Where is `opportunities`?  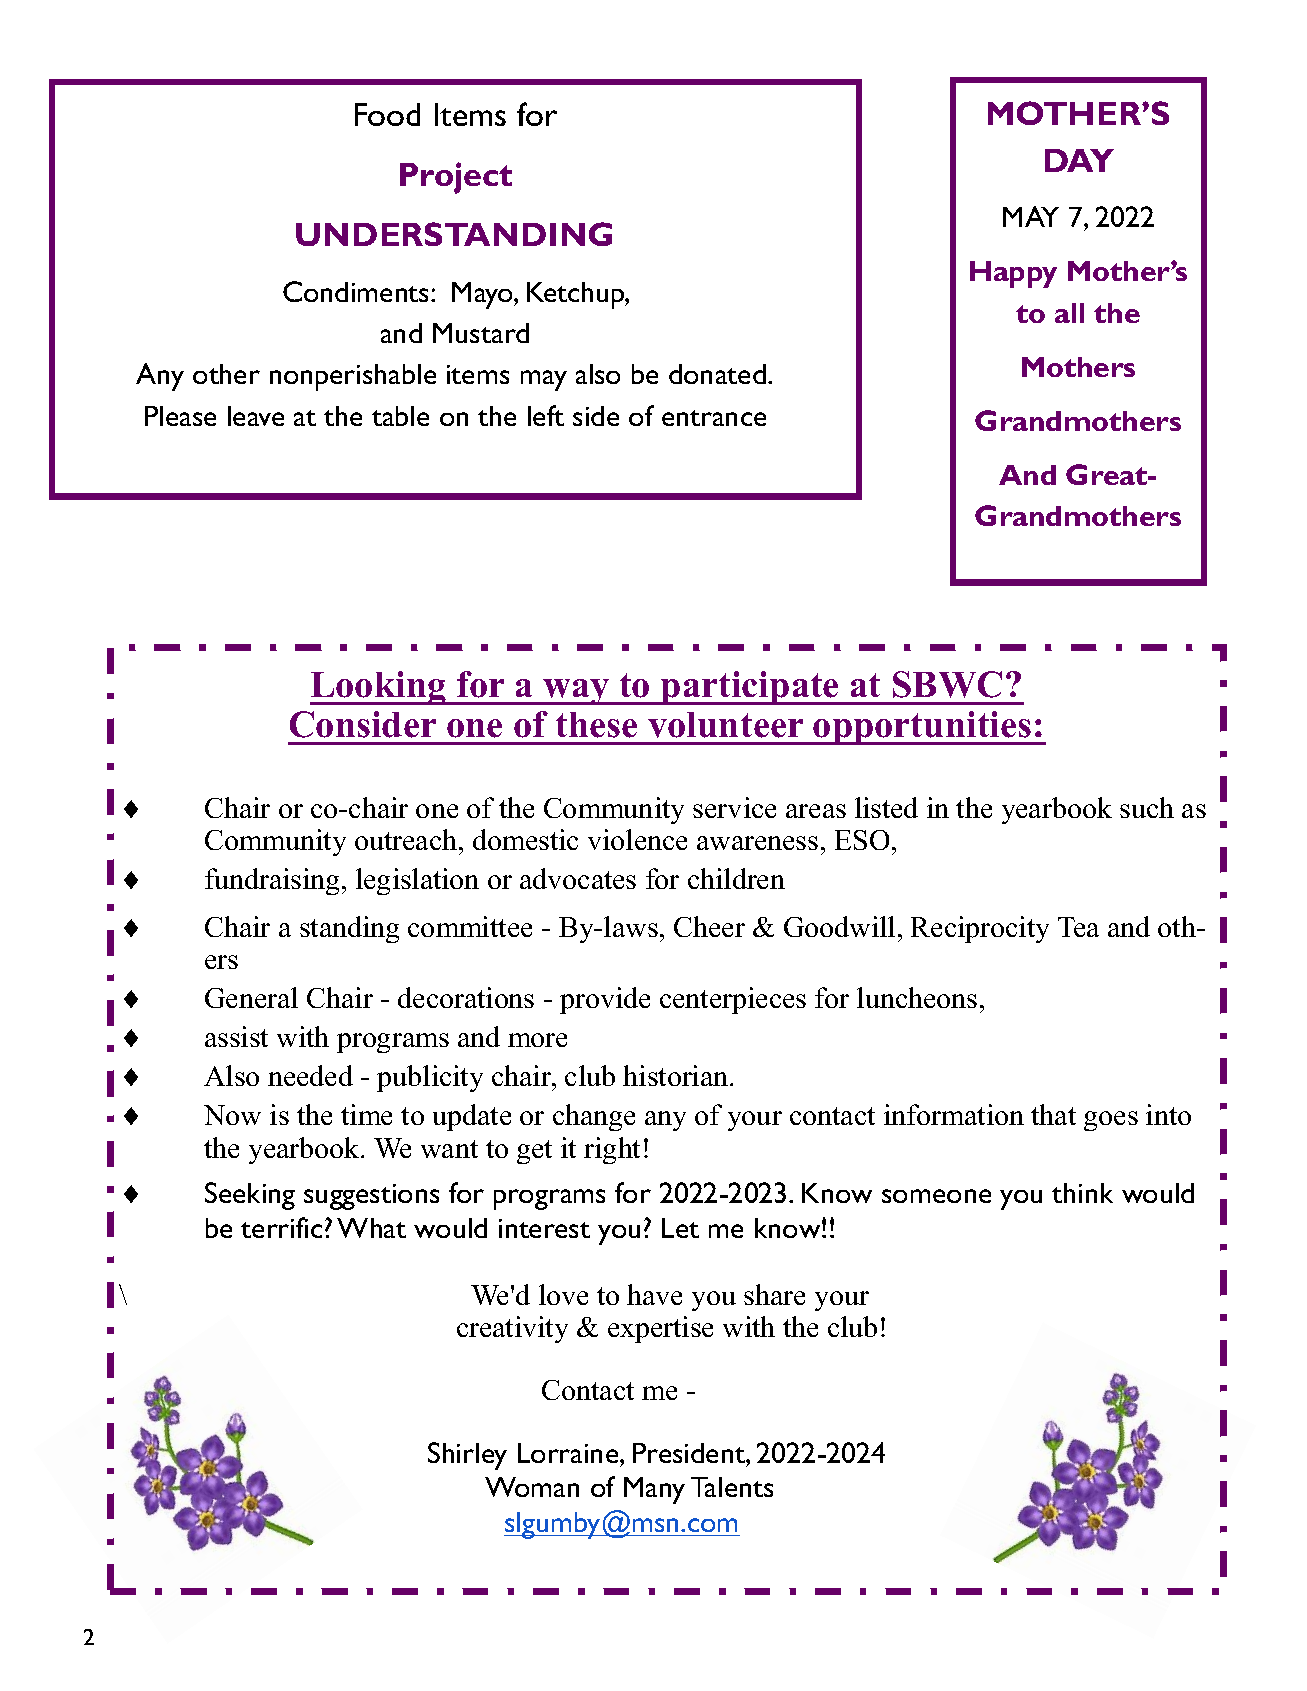
opportunities is located at coordinates (923, 728).
